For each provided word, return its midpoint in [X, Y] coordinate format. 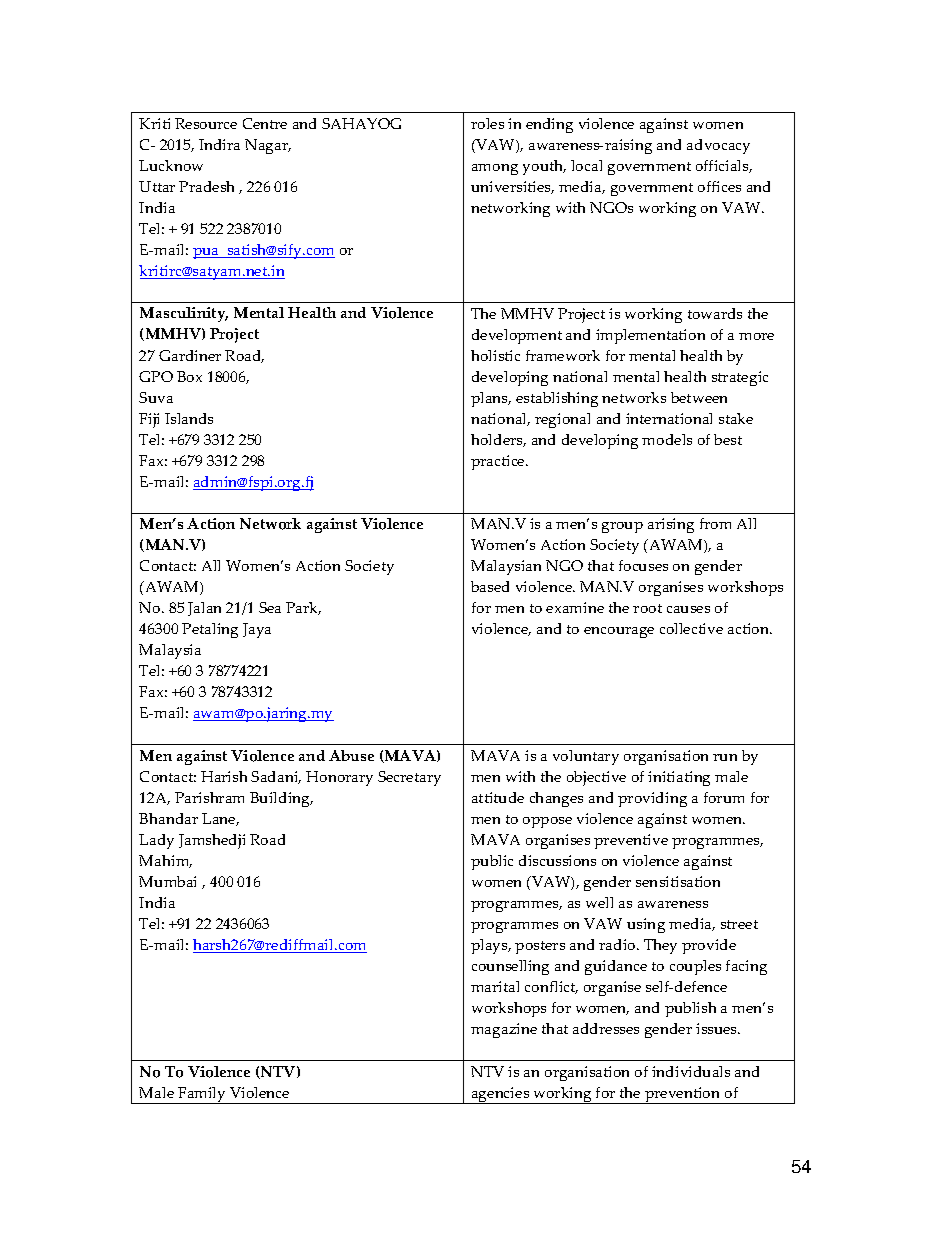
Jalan [204, 609]
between [699, 397]
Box [189, 376]
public [492, 862]
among [495, 169]
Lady [156, 841]
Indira [219, 144]
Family [202, 1095]
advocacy [718, 146]
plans [490, 399]
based [490, 586]
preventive [631, 841]
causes [688, 609]
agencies [500, 1095]
